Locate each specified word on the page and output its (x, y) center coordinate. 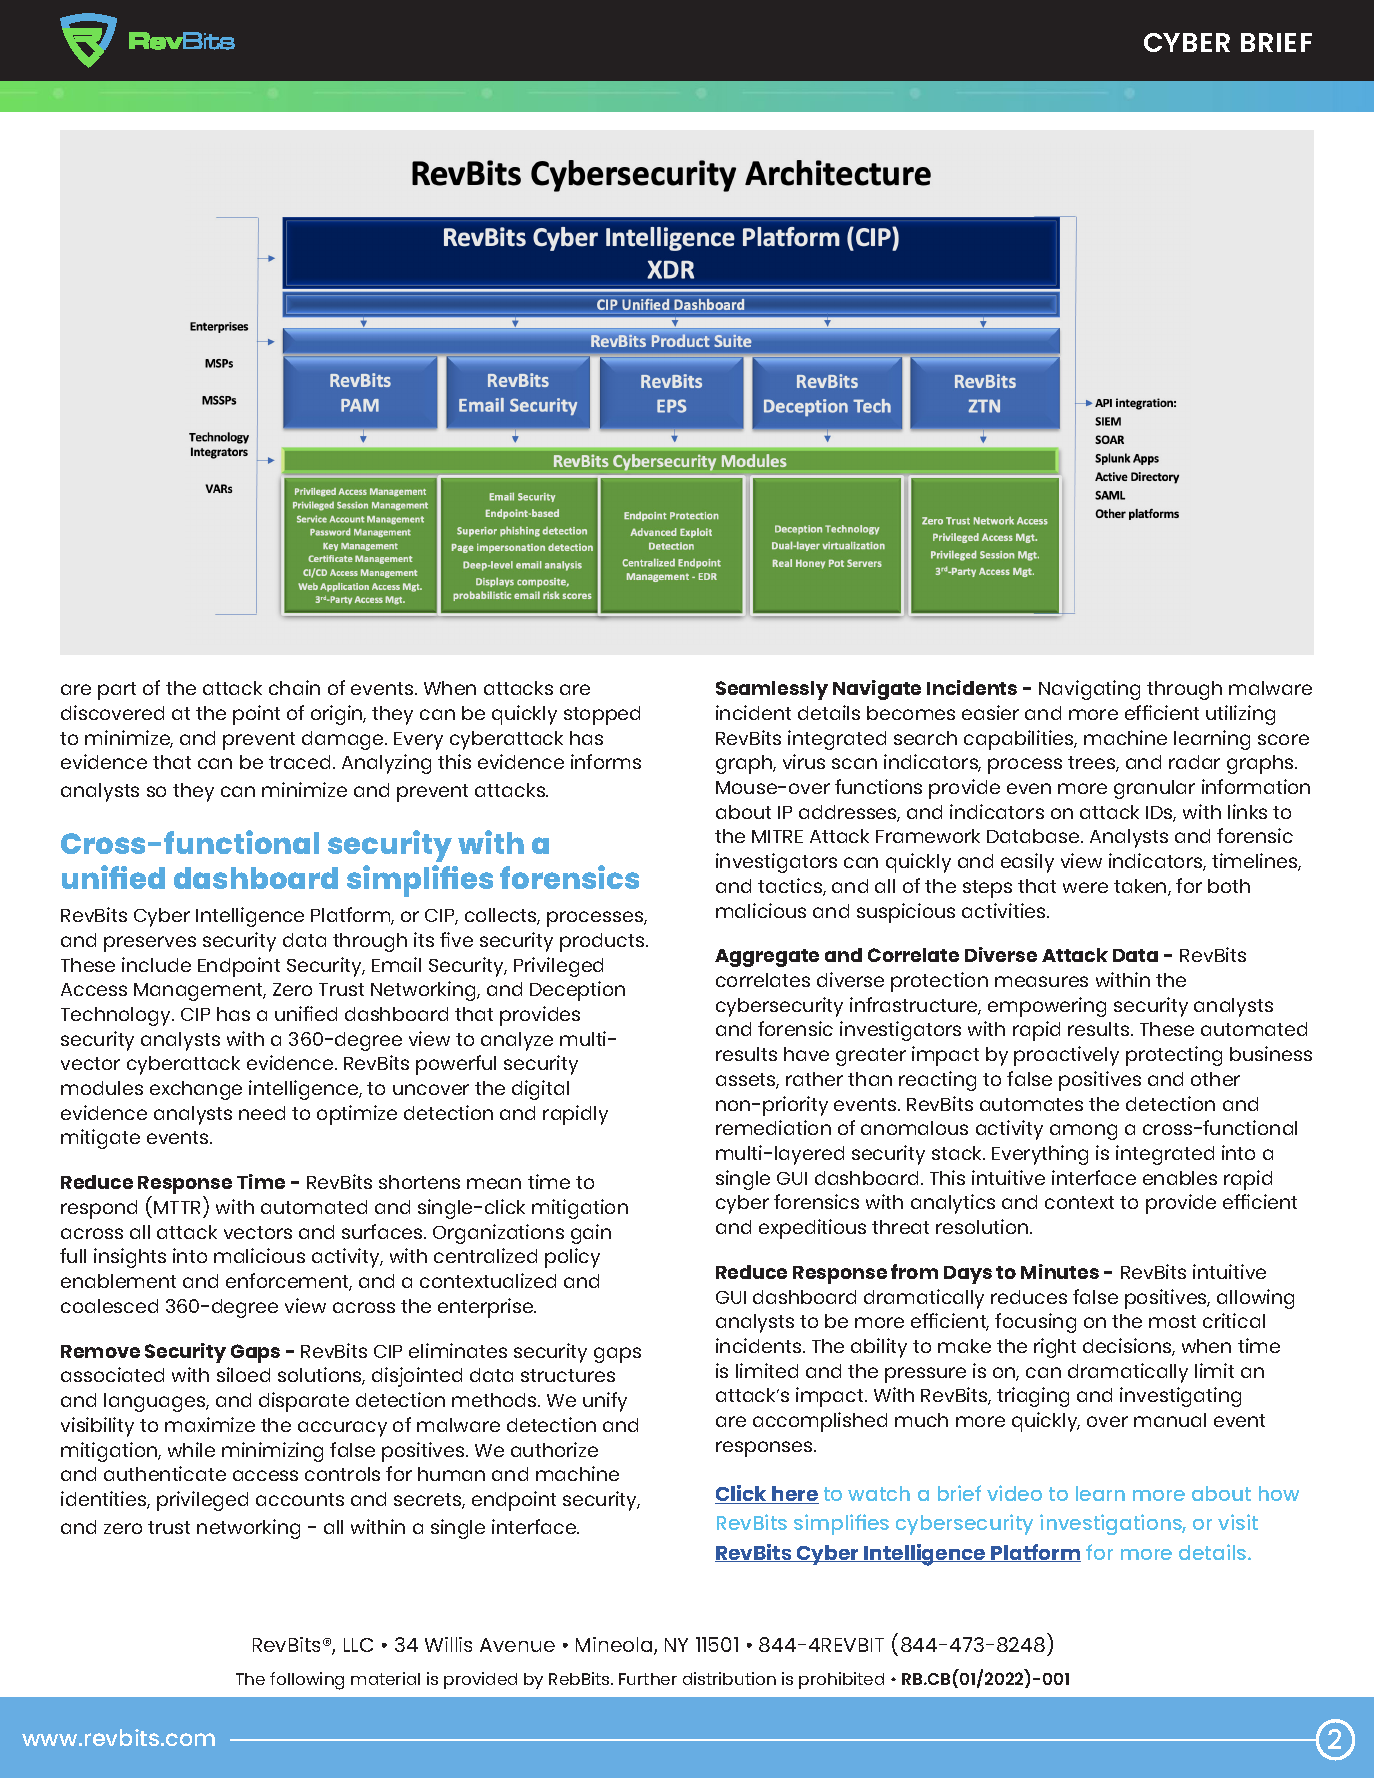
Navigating (1089, 690)
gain (591, 1234)
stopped (602, 715)
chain (294, 687)
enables (1180, 1178)
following (307, 1681)
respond (99, 1209)
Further (648, 1679)
